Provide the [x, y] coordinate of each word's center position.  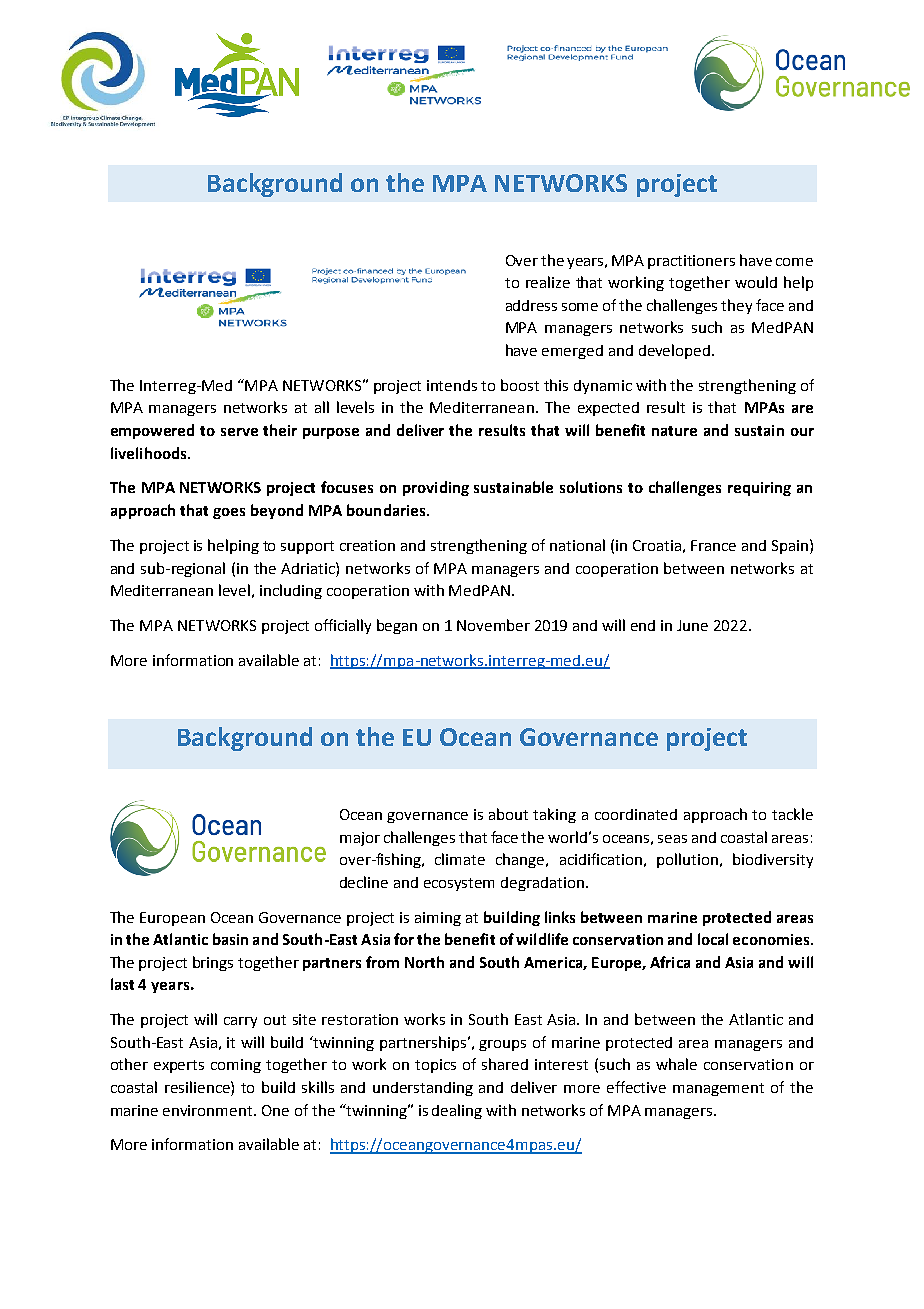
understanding [423, 1089]
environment [209, 1110]
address [531, 305]
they [736, 306]
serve [239, 432]
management [718, 1089]
